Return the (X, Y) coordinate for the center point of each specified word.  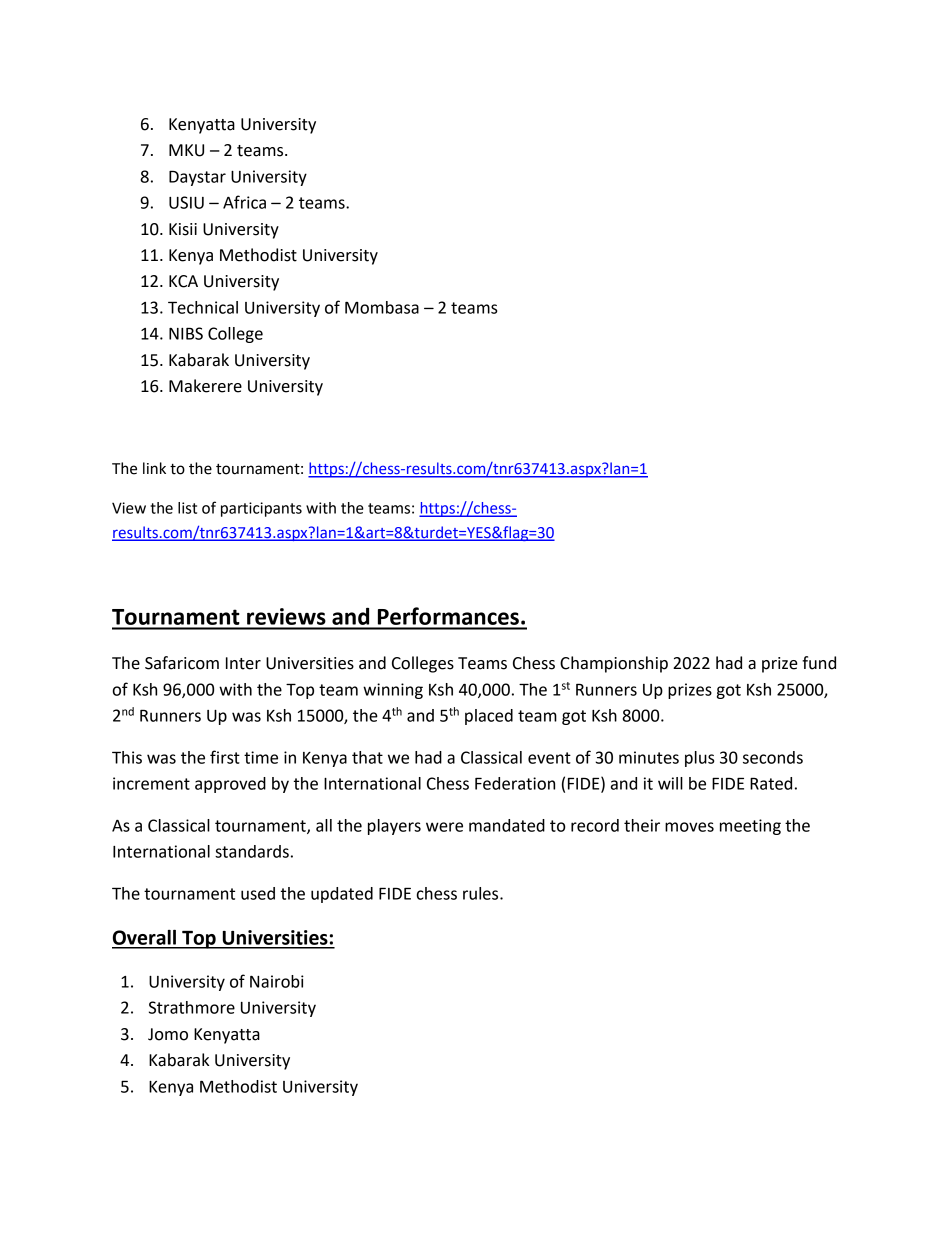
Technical (203, 307)
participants (261, 509)
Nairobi (277, 981)
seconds (773, 757)
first (225, 757)
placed (489, 717)
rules (482, 893)
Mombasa (382, 307)
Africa (244, 202)
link (154, 468)
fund (819, 663)
